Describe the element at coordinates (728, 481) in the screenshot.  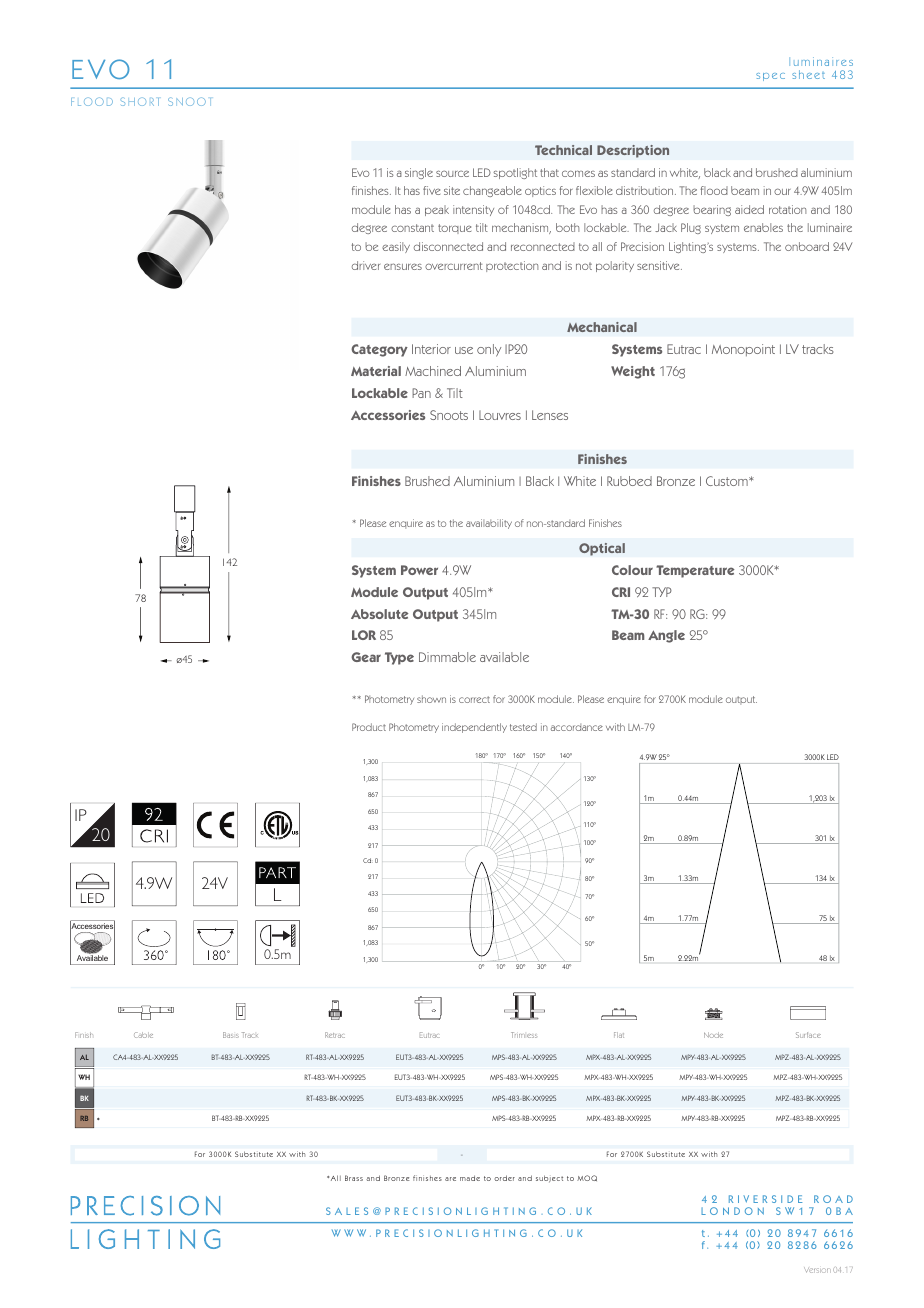
I see `Custom` at that location.
